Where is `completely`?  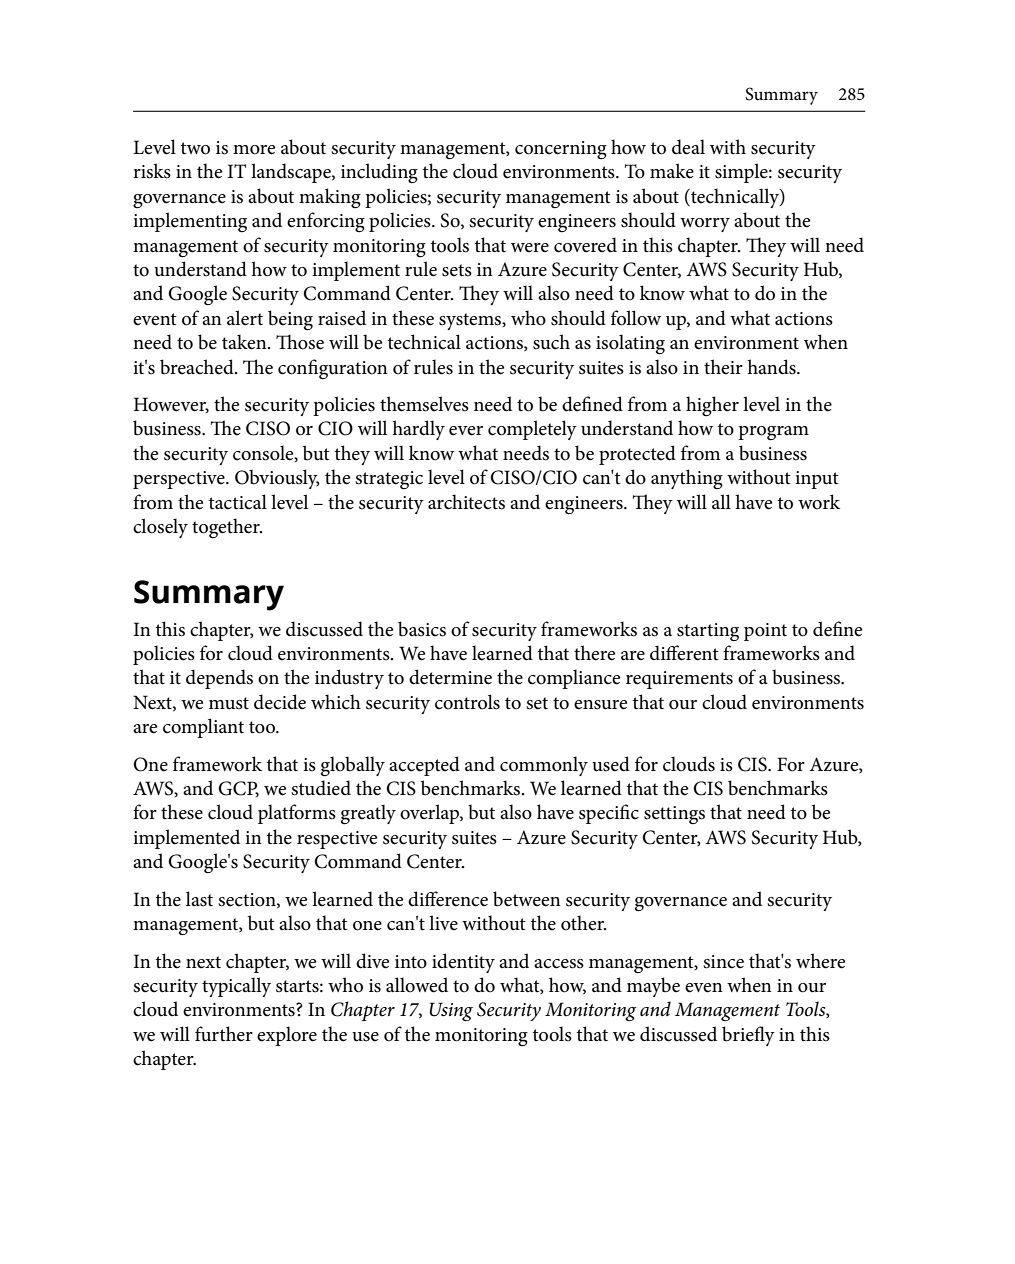
completely is located at coordinates (532, 430).
